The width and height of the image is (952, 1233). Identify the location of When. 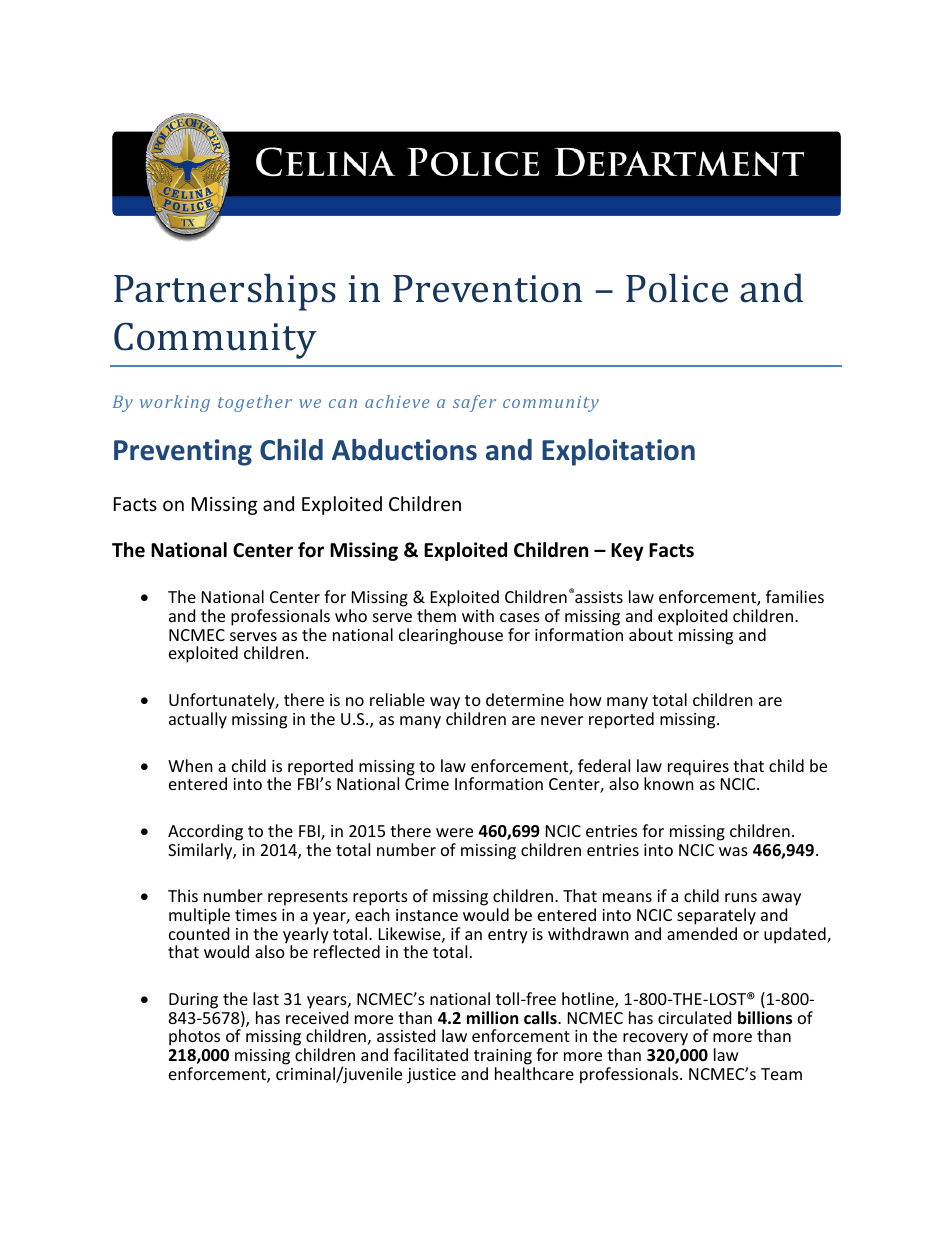
(190, 765).
